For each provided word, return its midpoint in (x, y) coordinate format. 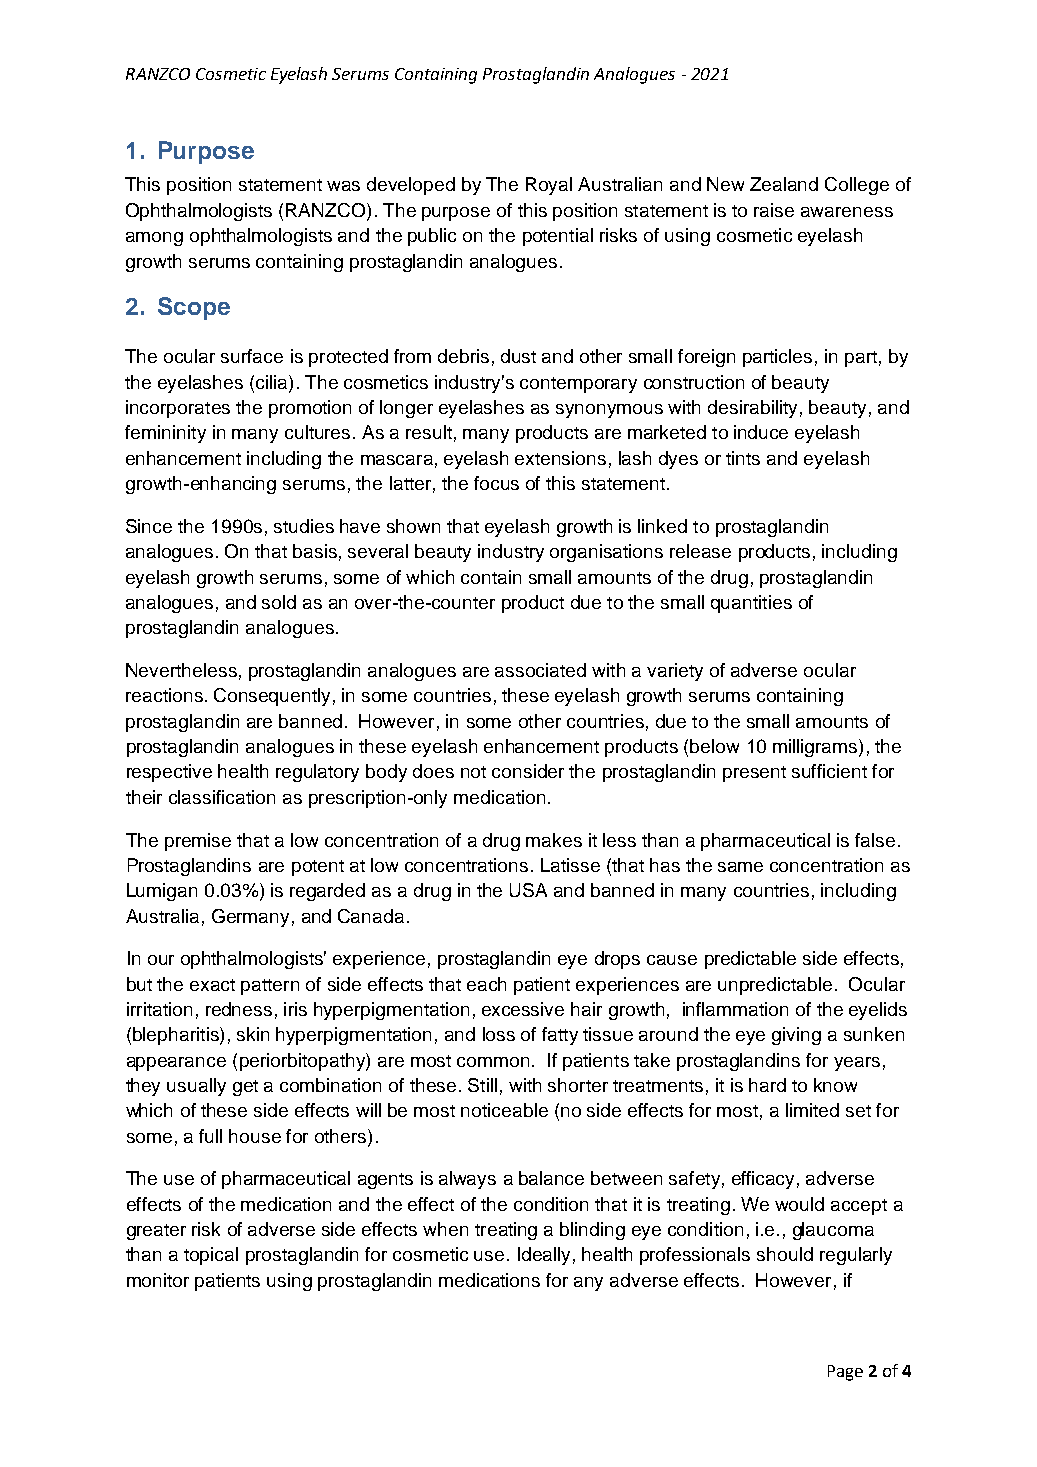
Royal (549, 186)
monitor (158, 1280)
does (433, 771)
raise (774, 210)
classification (222, 797)
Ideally (544, 1256)
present (754, 774)
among (154, 239)
